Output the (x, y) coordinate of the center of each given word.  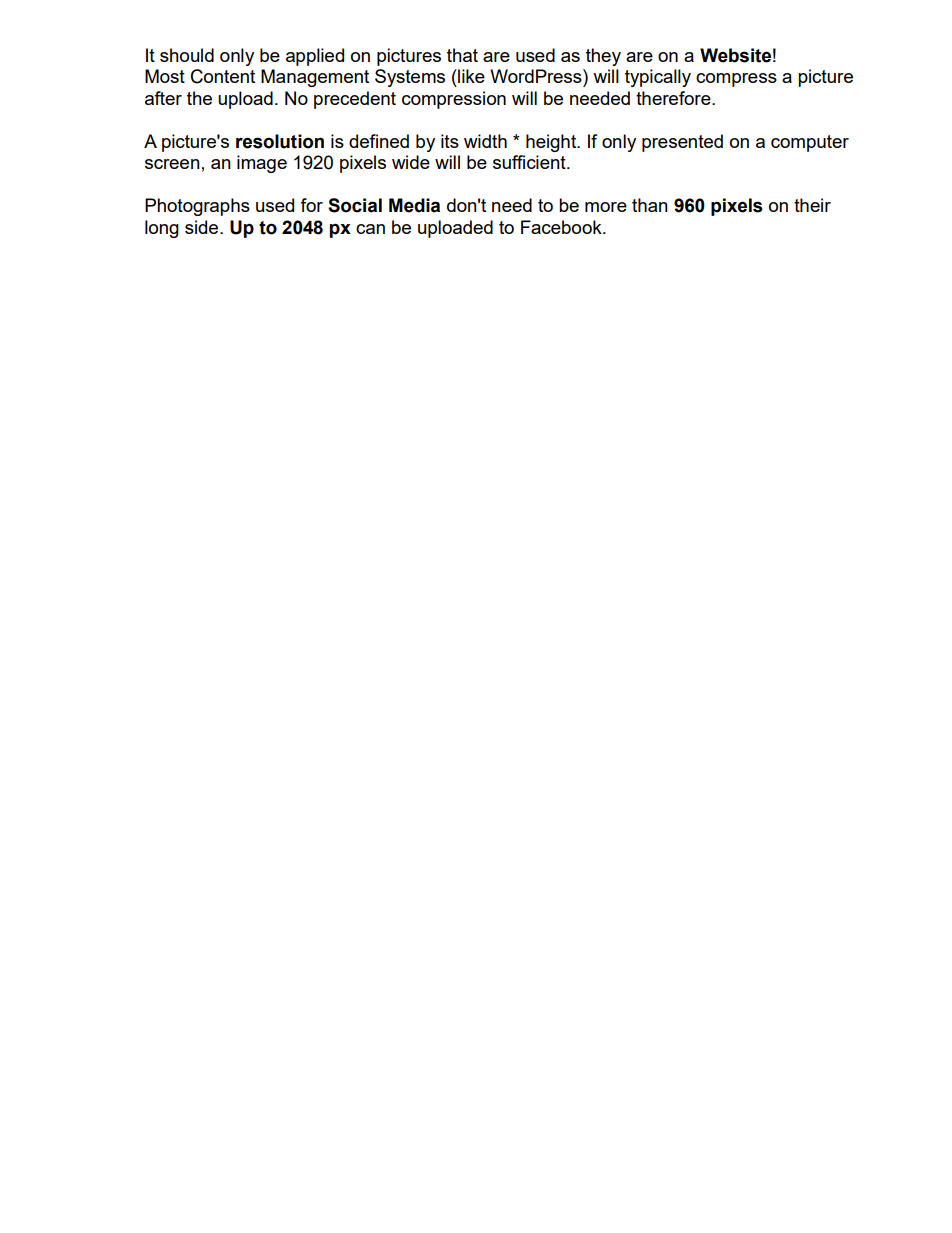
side (203, 227)
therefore (674, 98)
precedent (355, 100)
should (187, 55)
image (262, 164)
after (163, 98)
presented (682, 143)
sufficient (530, 162)
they (603, 57)
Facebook (562, 227)
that (462, 55)
